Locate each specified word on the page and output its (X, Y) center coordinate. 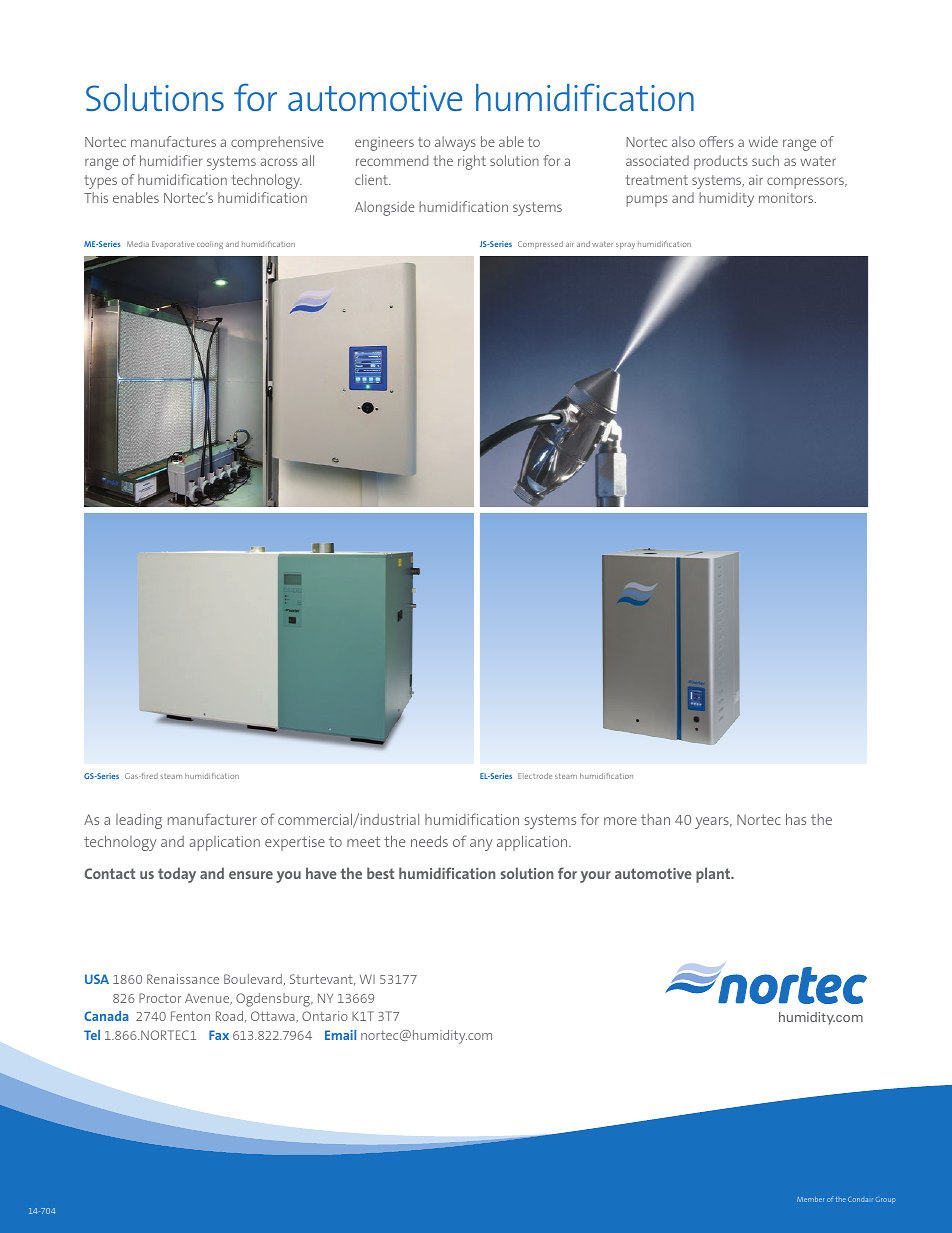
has (796, 819)
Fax (219, 1035)
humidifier (171, 160)
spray (625, 246)
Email (340, 1035)
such (765, 160)
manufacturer (212, 819)
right (472, 162)
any (481, 845)
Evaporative (173, 245)
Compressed (540, 245)
